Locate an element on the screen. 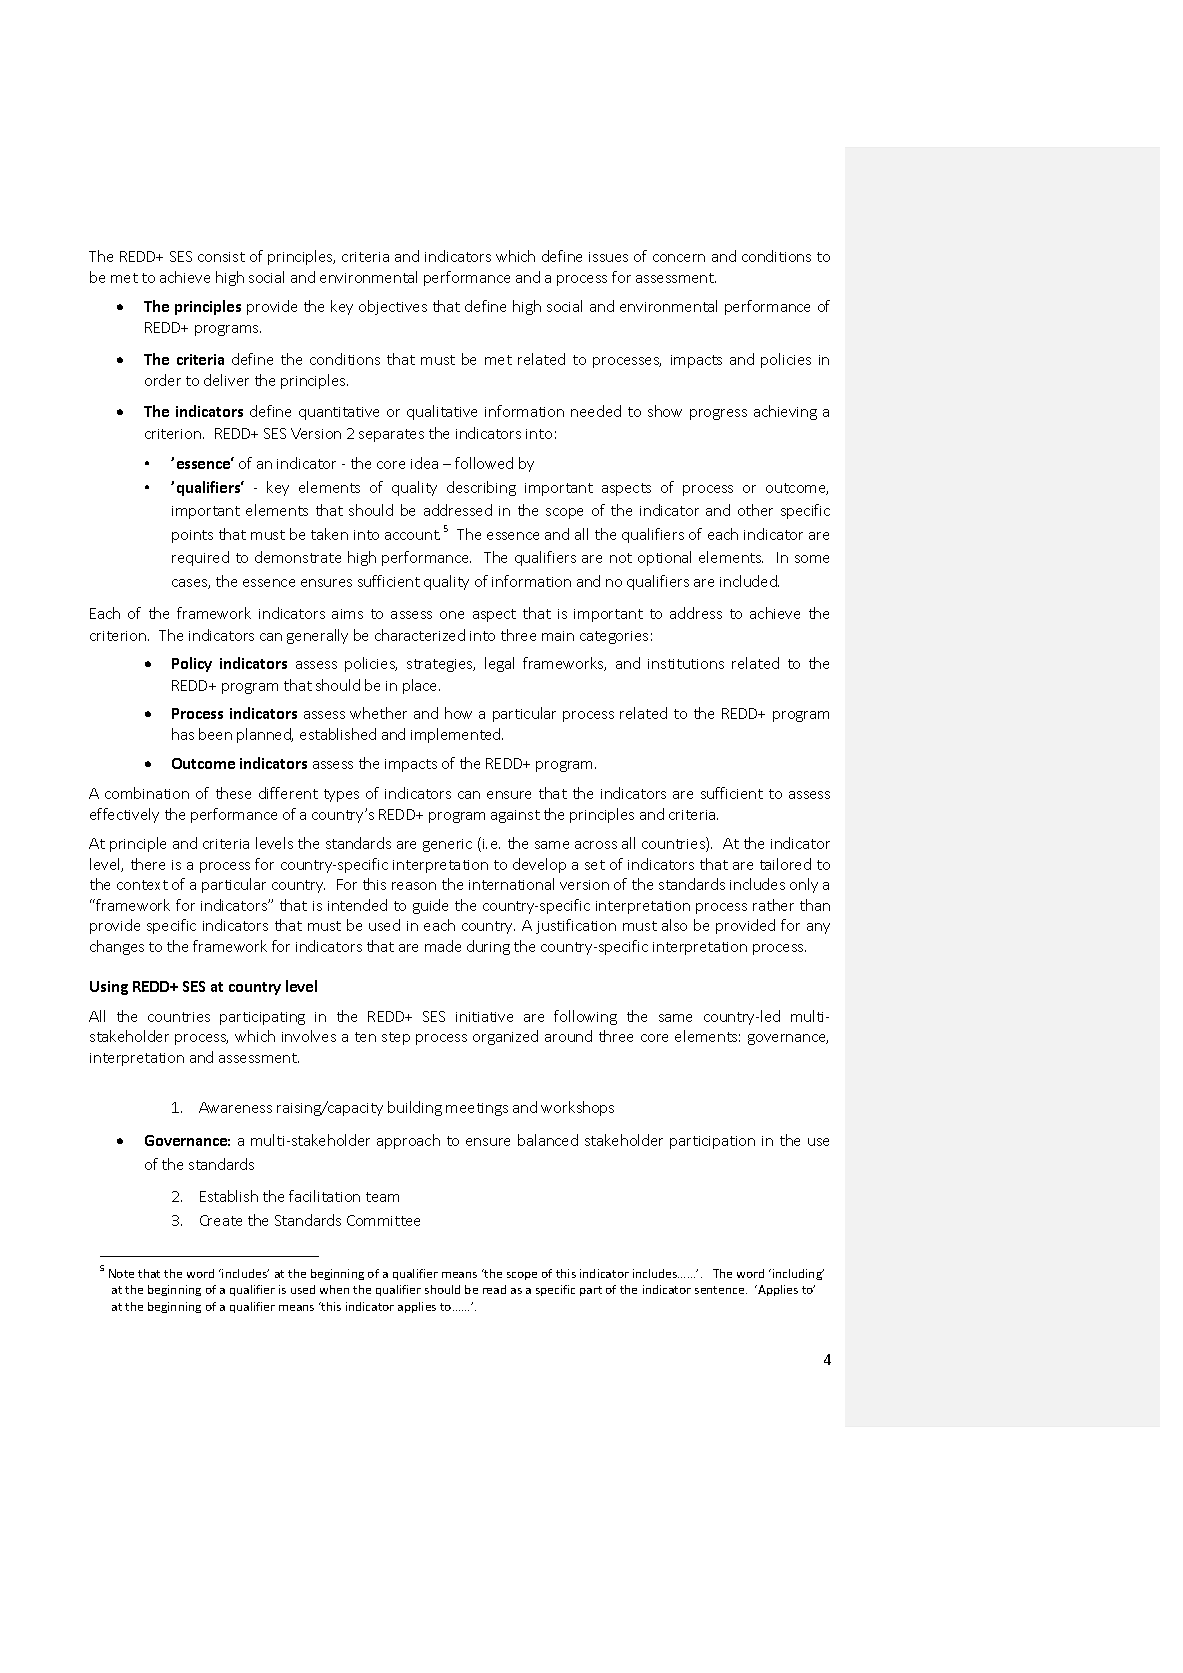 The height and width of the screenshot is (1673, 1183). read is located at coordinates (494, 1289).
